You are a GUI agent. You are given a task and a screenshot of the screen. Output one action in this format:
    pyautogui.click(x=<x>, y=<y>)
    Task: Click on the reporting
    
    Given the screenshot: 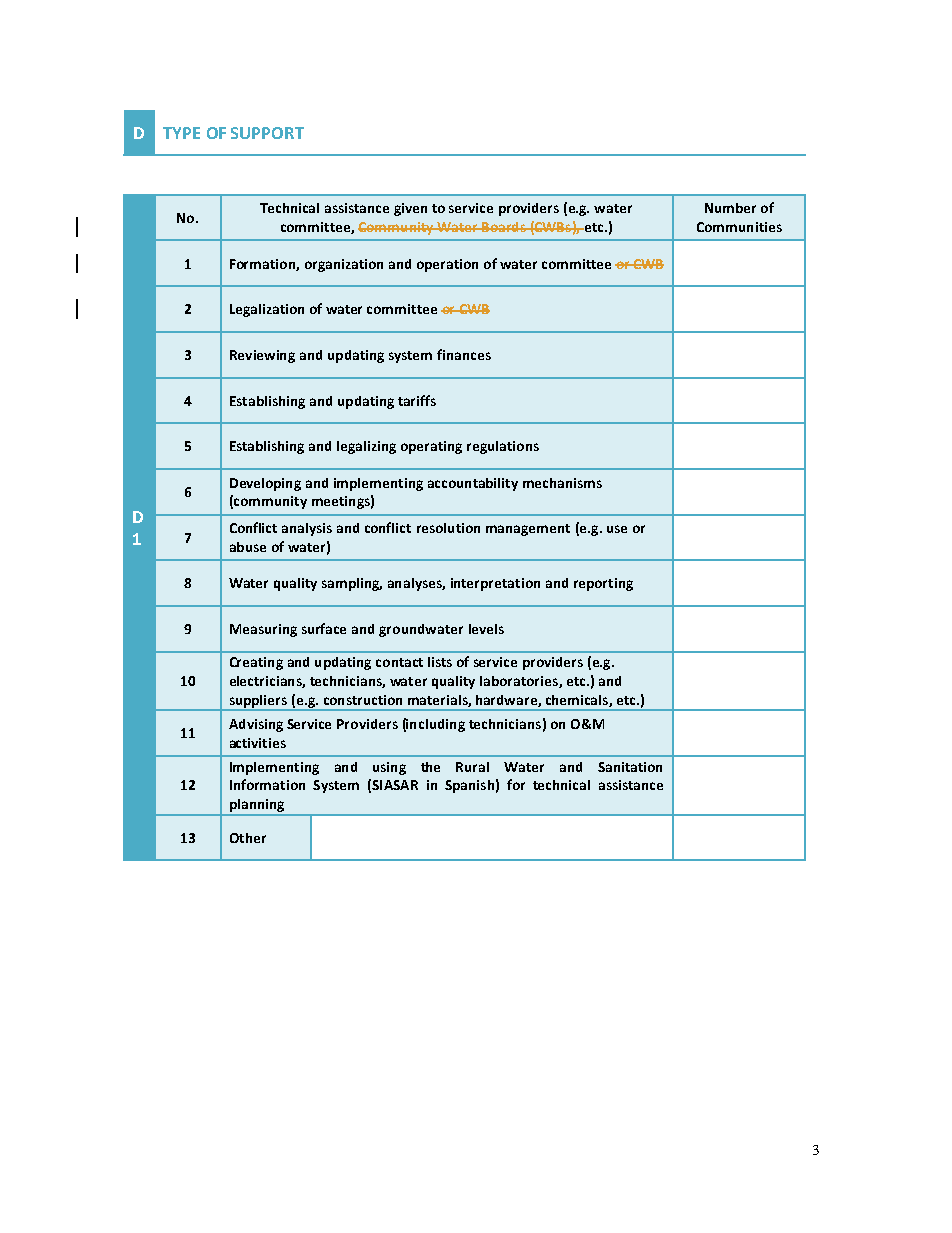 What is the action you would take?
    pyautogui.click(x=603, y=584)
